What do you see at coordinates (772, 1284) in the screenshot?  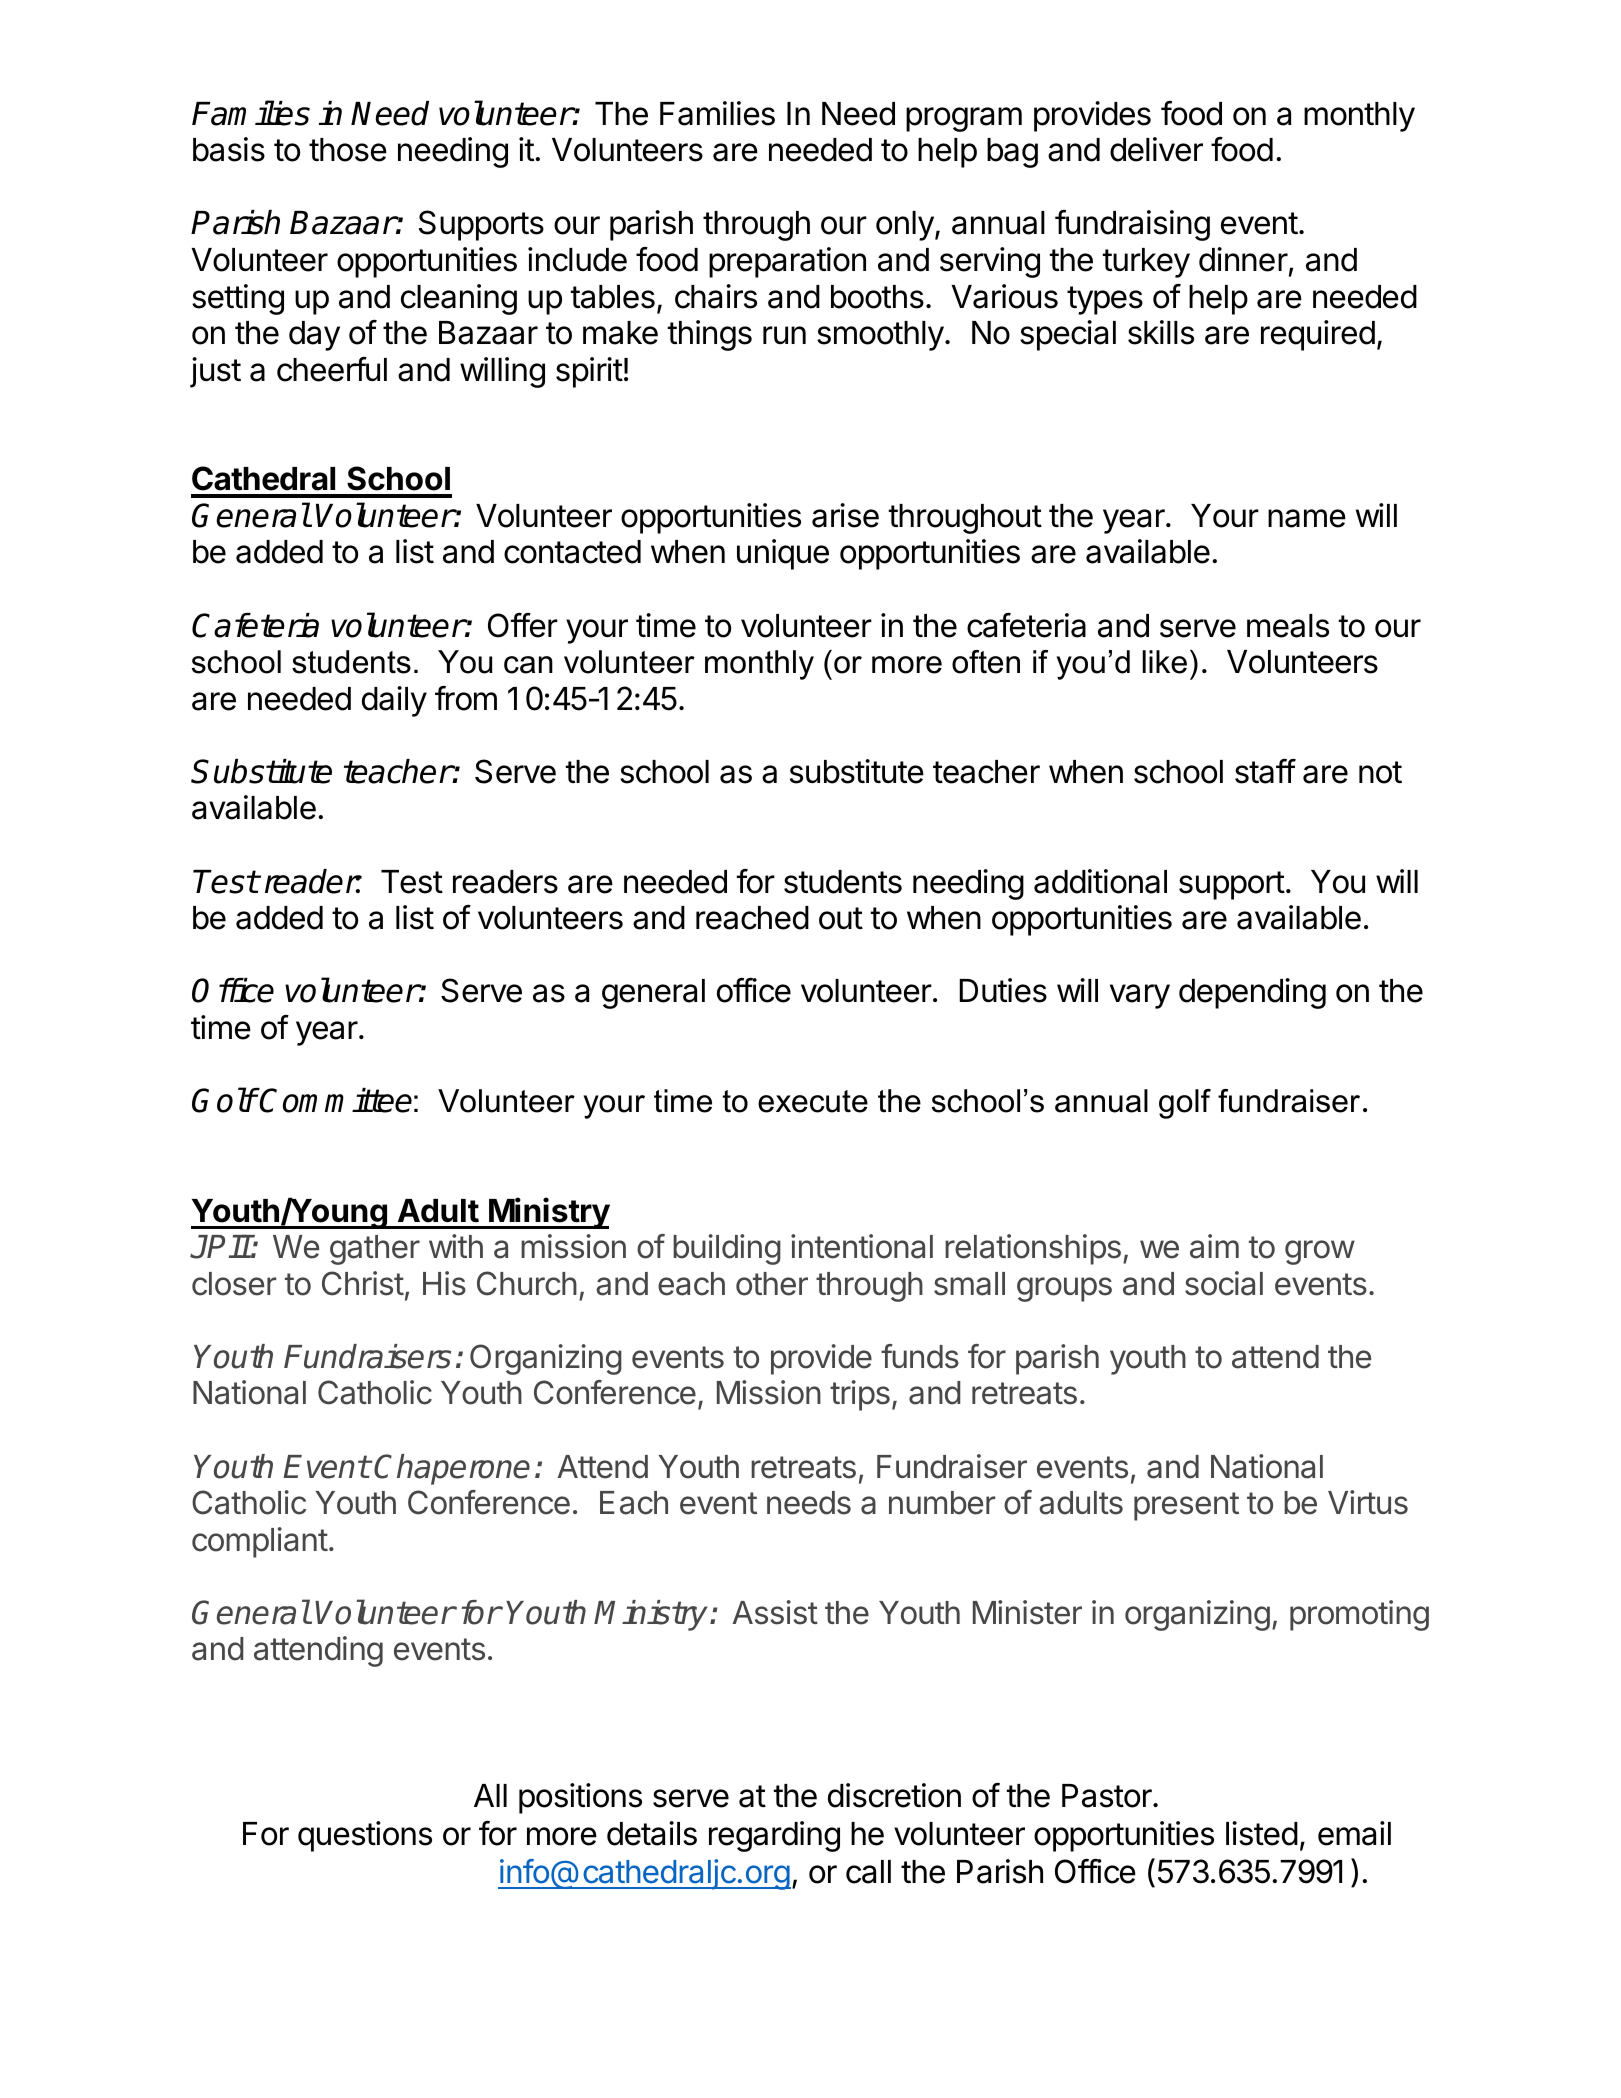 I see `other` at bounding box center [772, 1284].
